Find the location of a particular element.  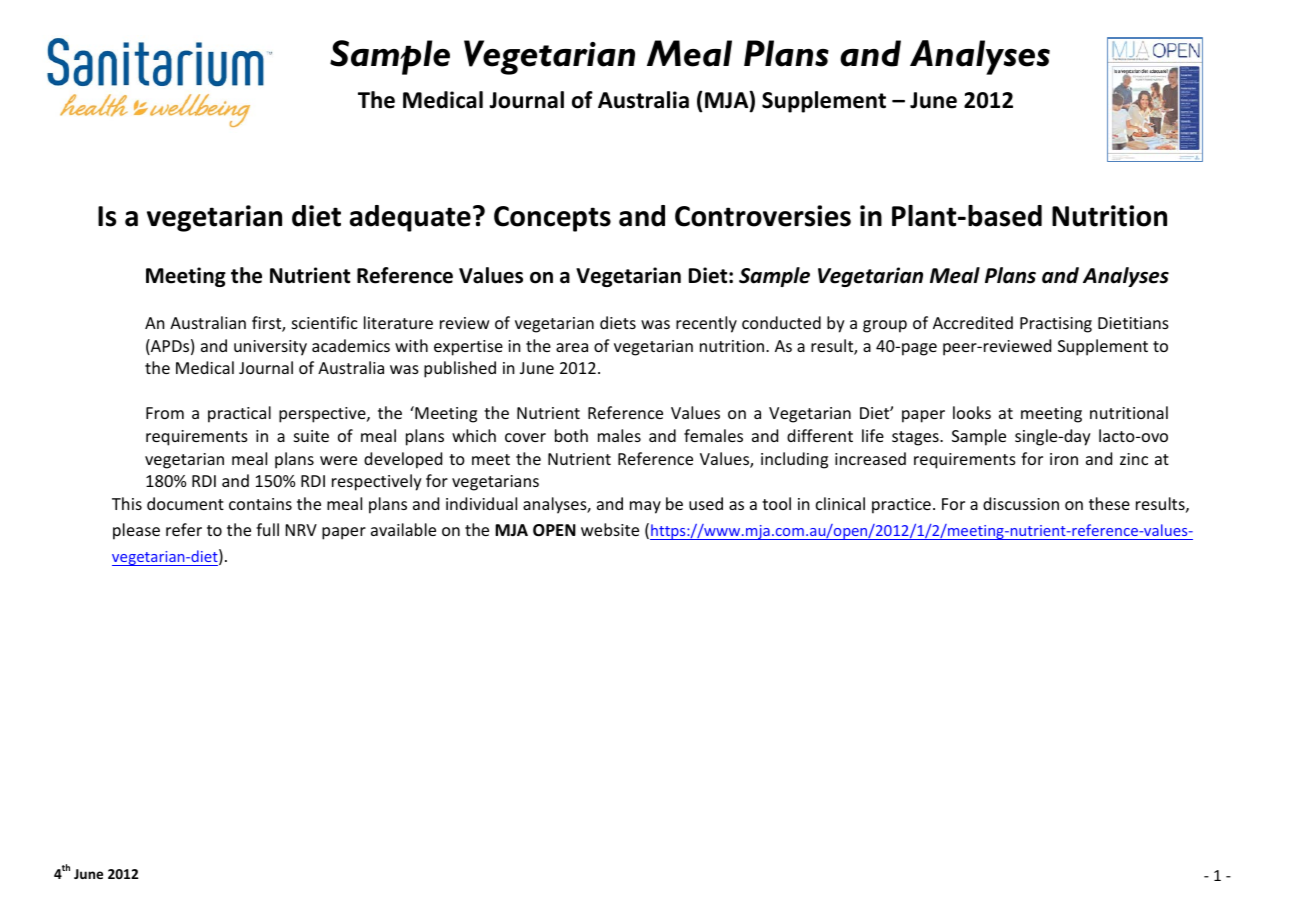

looks is located at coordinates (972, 412).
